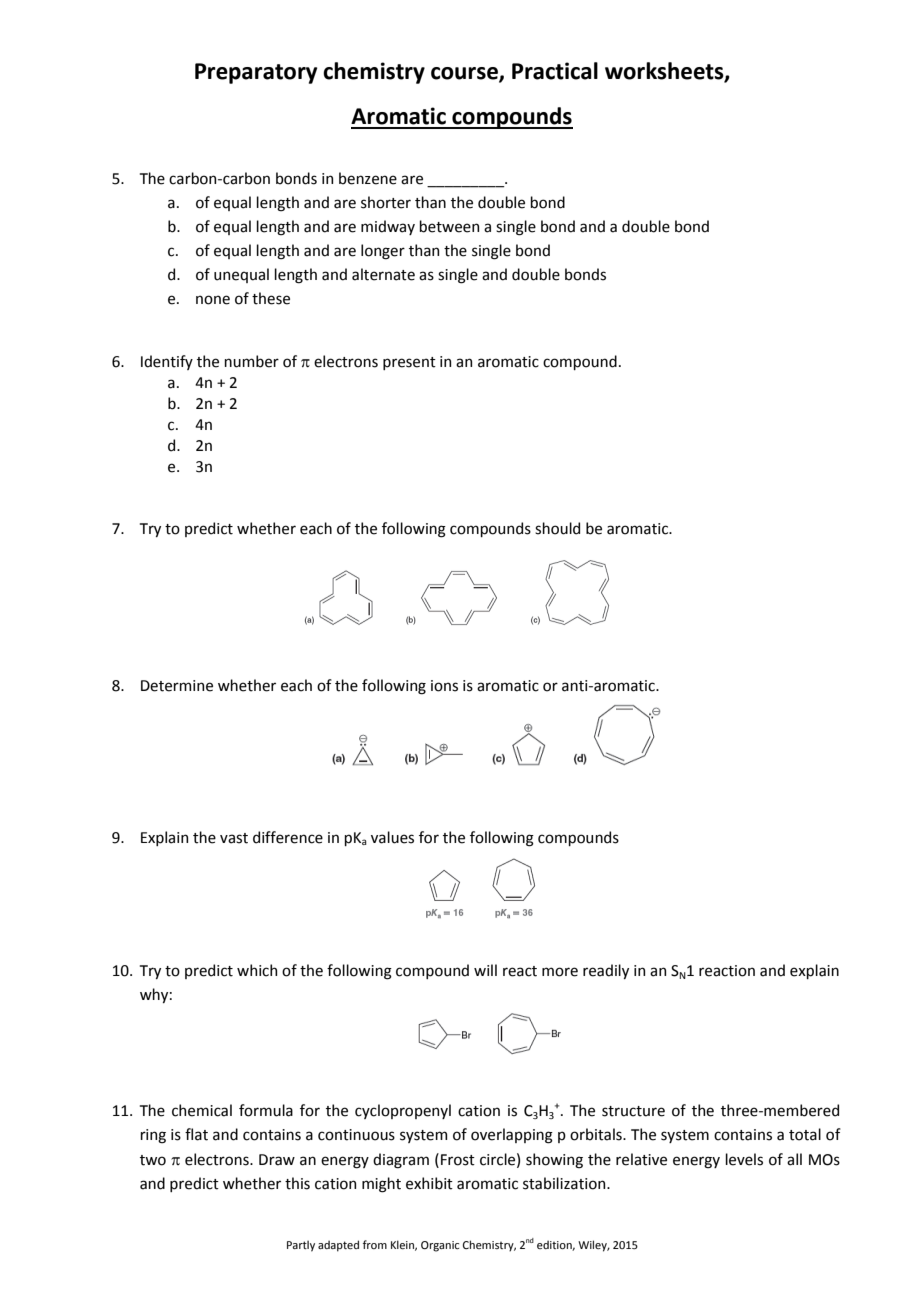 Image resolution: width=924 pixels, height=1308 pixels. What do you see at coordinates (465, 74) in the page?
I see `course` at bounding box center [465, 74].
